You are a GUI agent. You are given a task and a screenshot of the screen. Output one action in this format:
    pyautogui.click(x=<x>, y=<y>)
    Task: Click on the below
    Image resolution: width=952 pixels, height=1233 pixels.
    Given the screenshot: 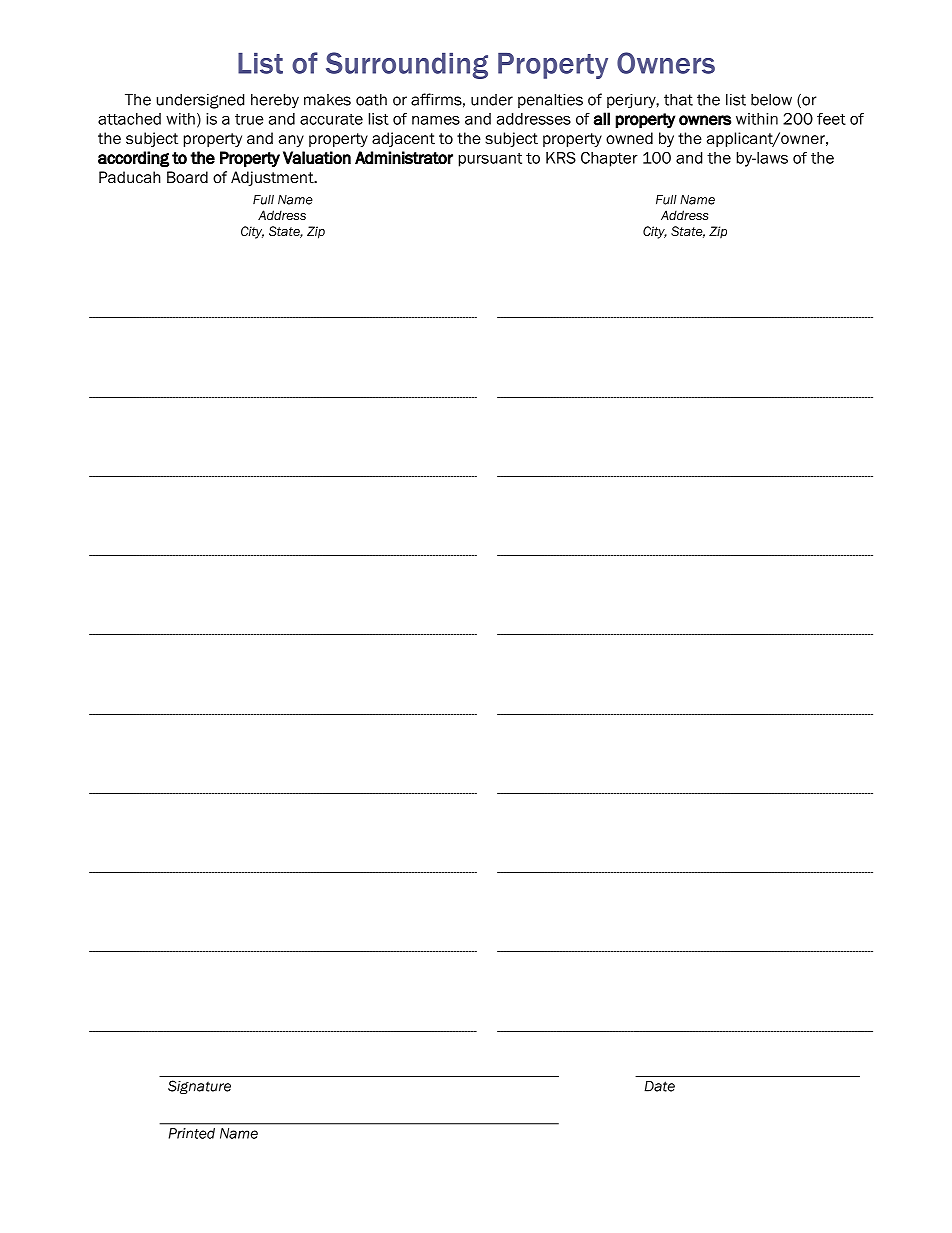 What is the action you would take?
    pyautogui.click(x=771, y=100)
